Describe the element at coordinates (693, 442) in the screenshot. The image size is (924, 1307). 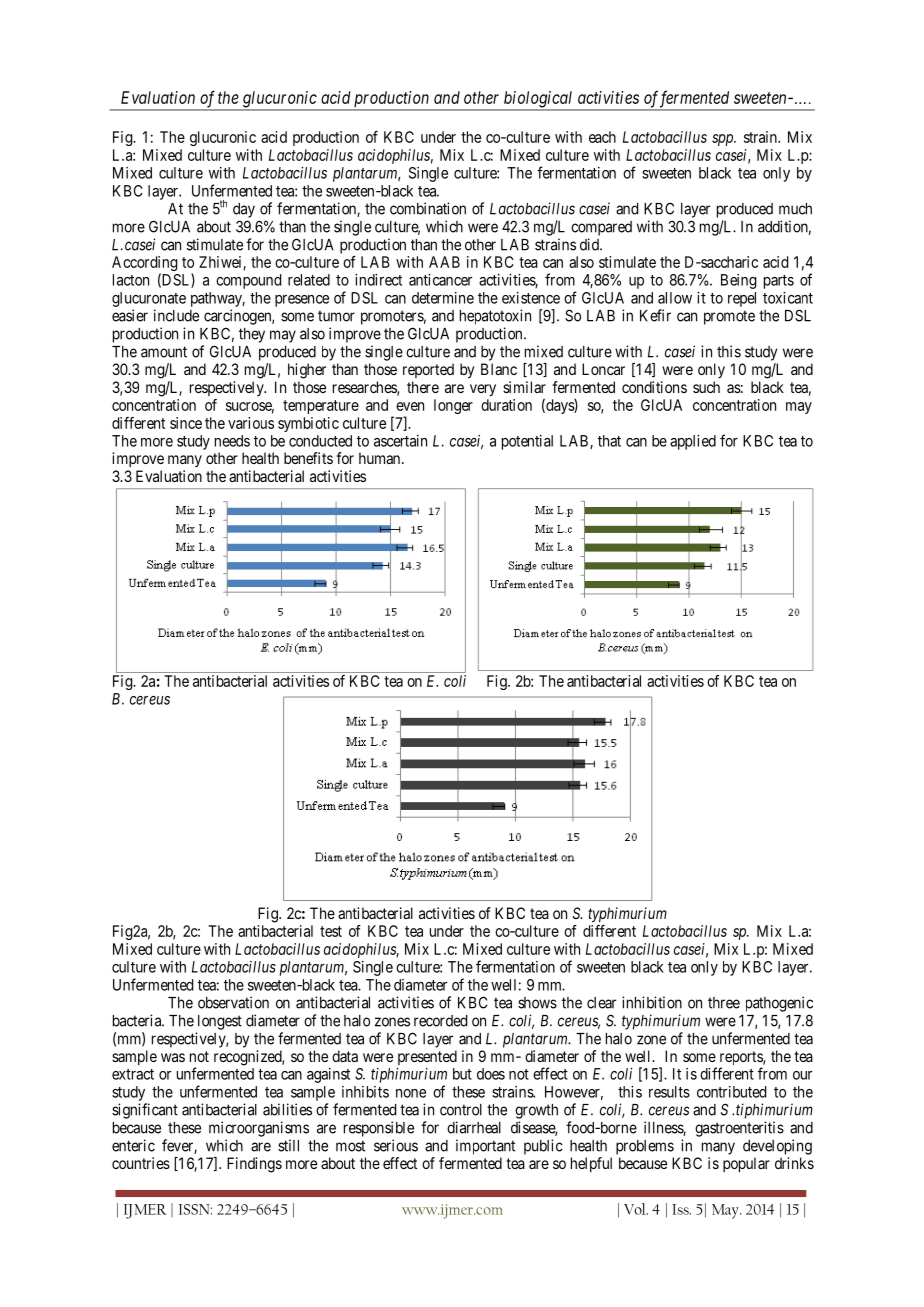
I see `applied` at that location.
